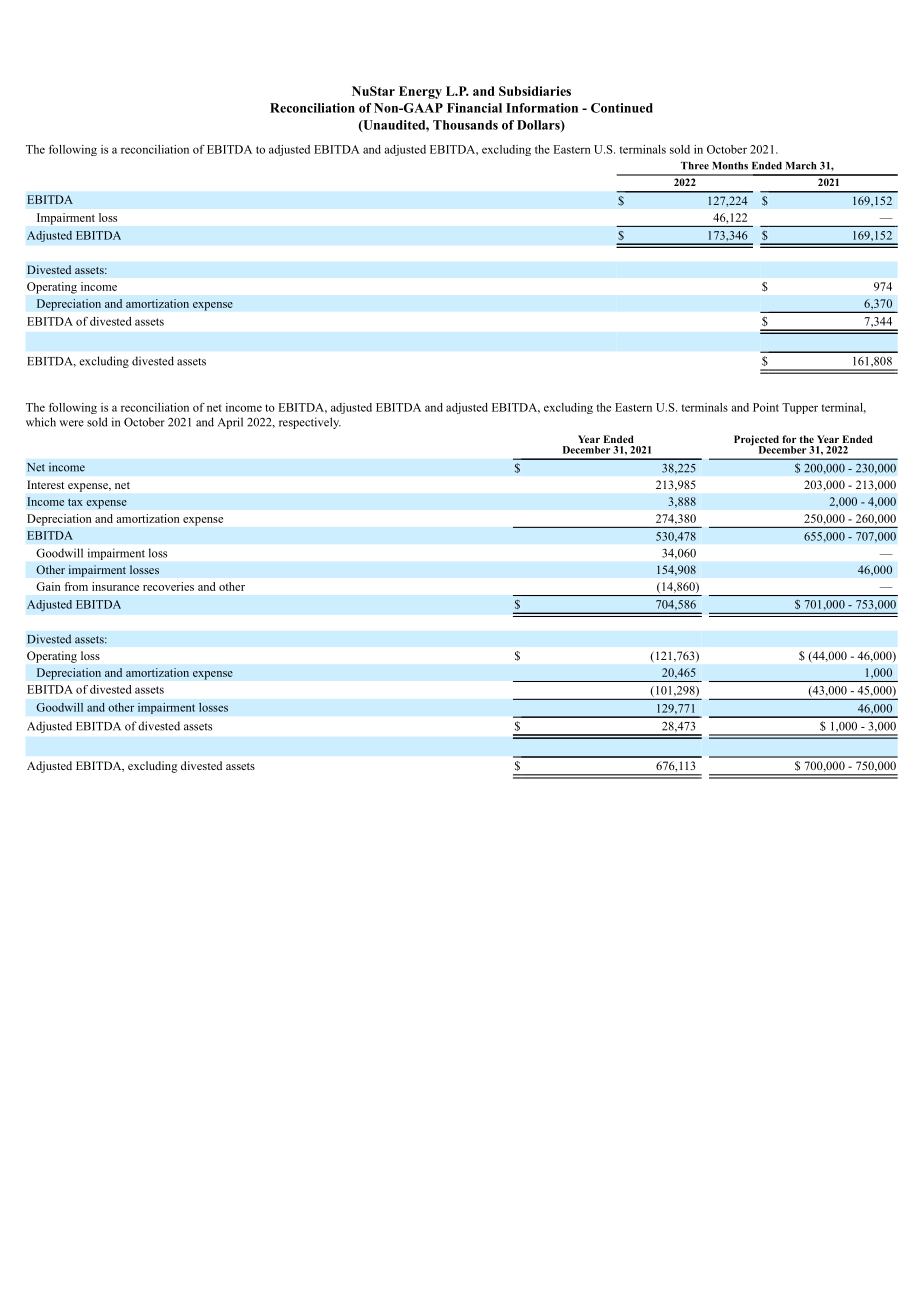 The image size is (924, 1308). What do you see at coordinates (622, 108) in the document?
I see `Continued` at bounding box center [622, 108].
